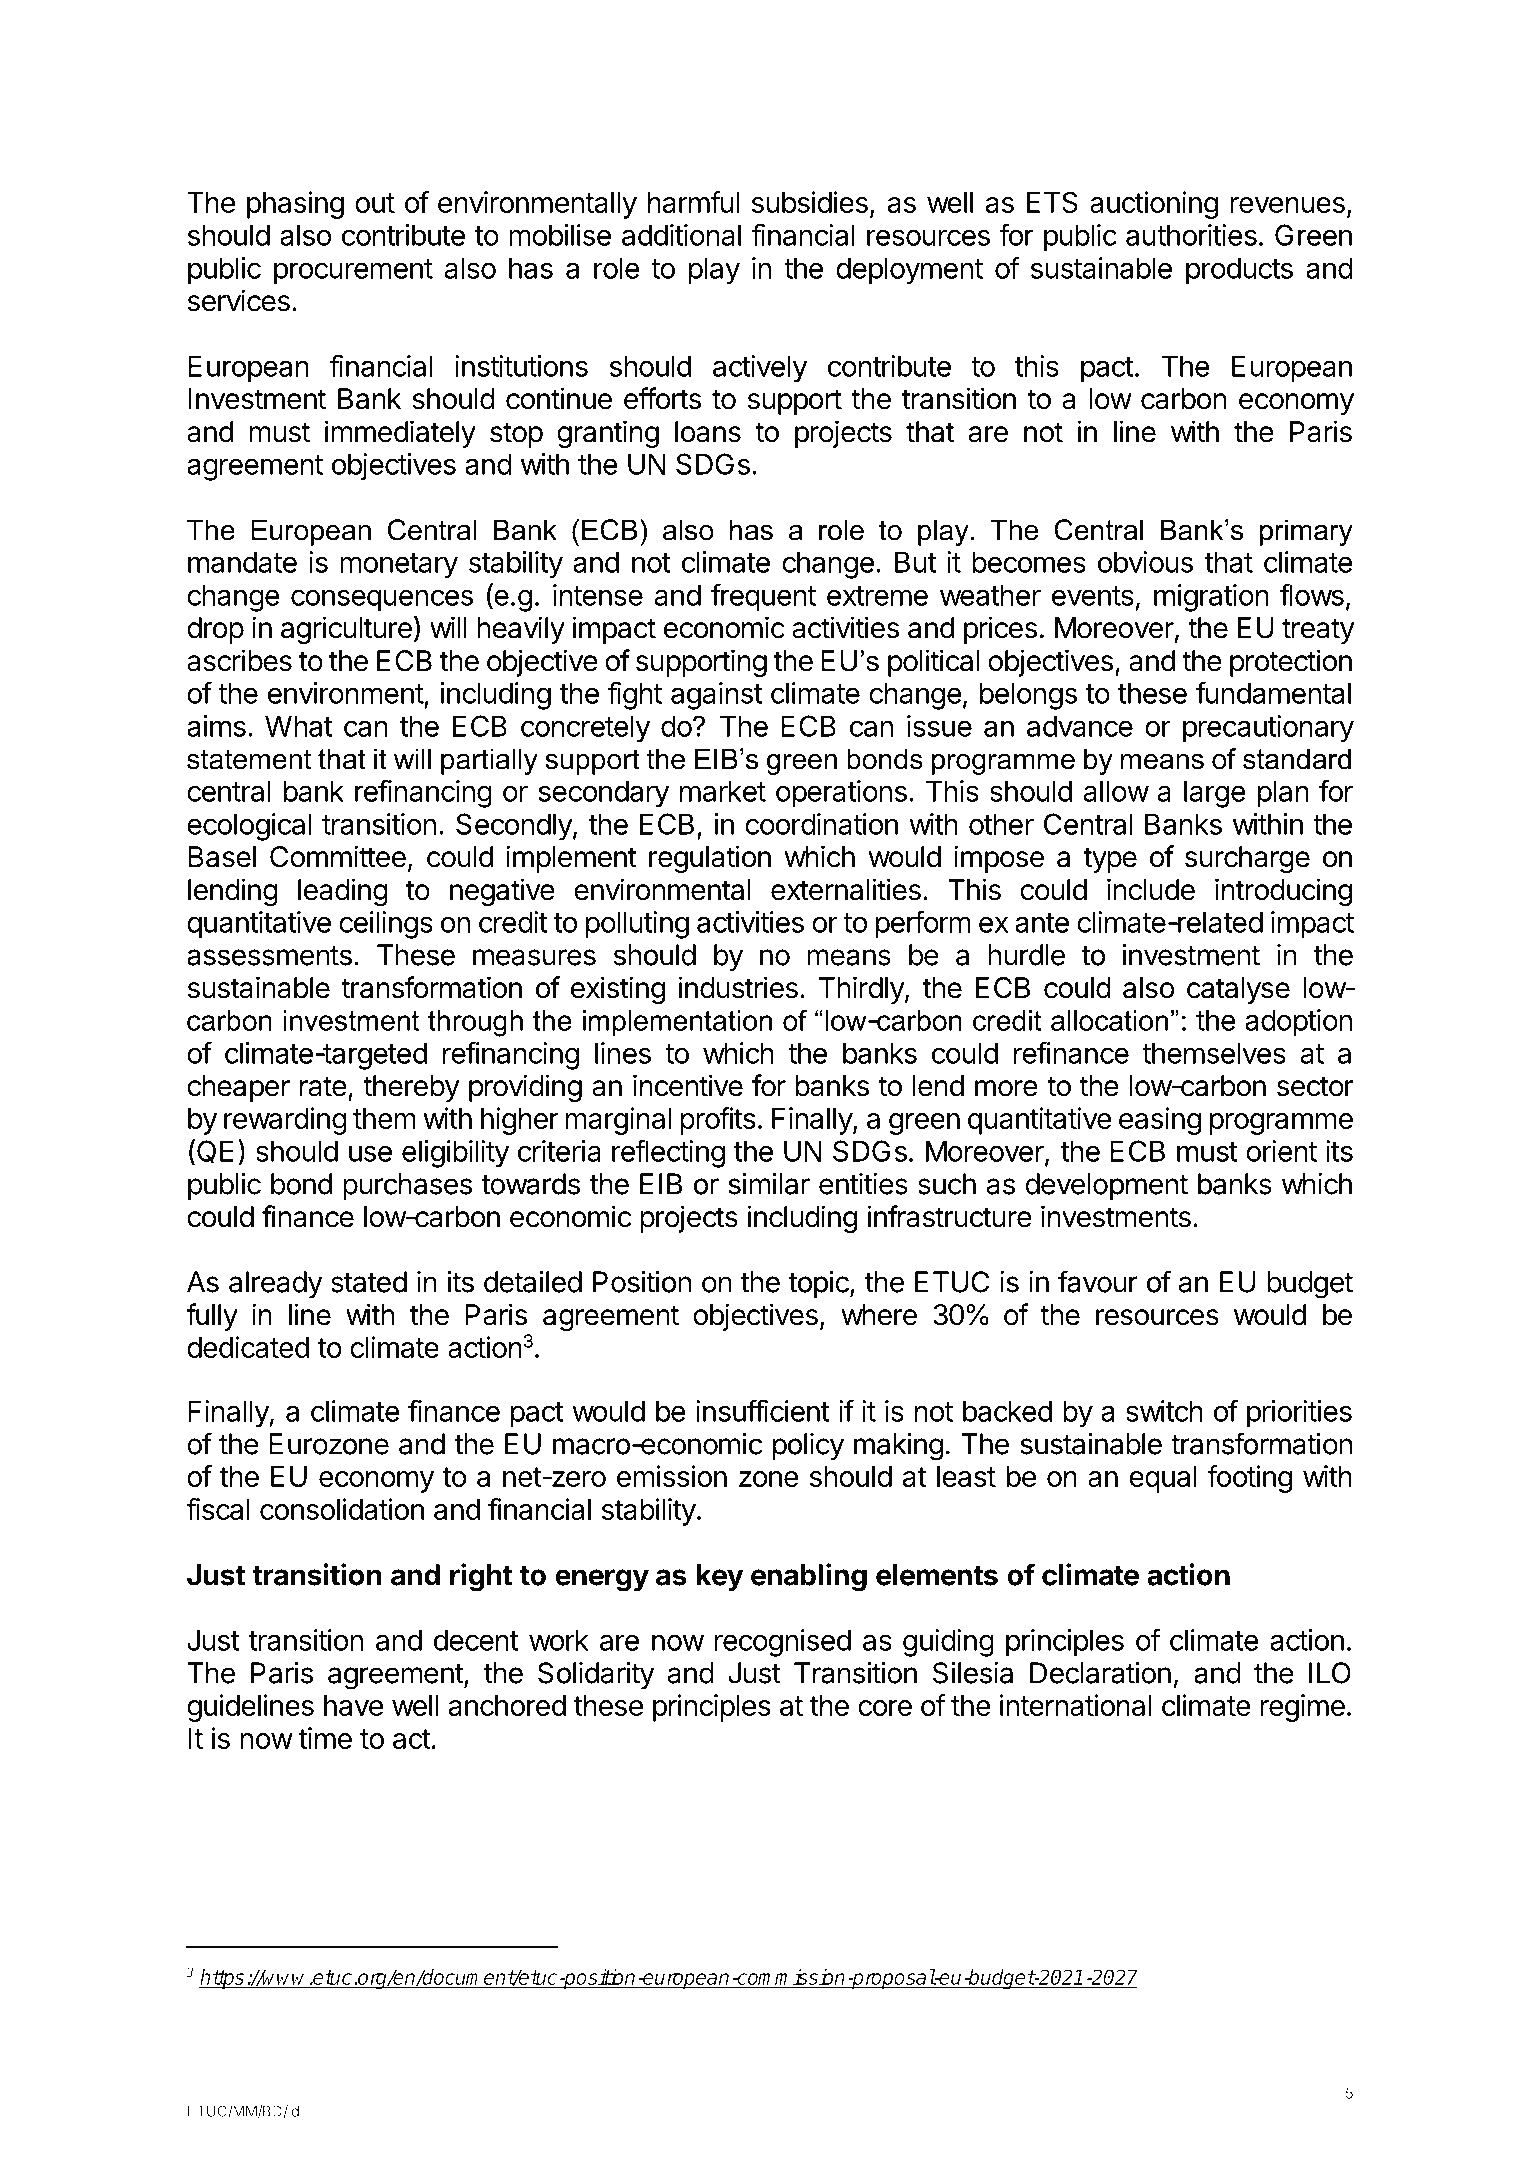  I want to click on authorities, so click(1191, 235).
